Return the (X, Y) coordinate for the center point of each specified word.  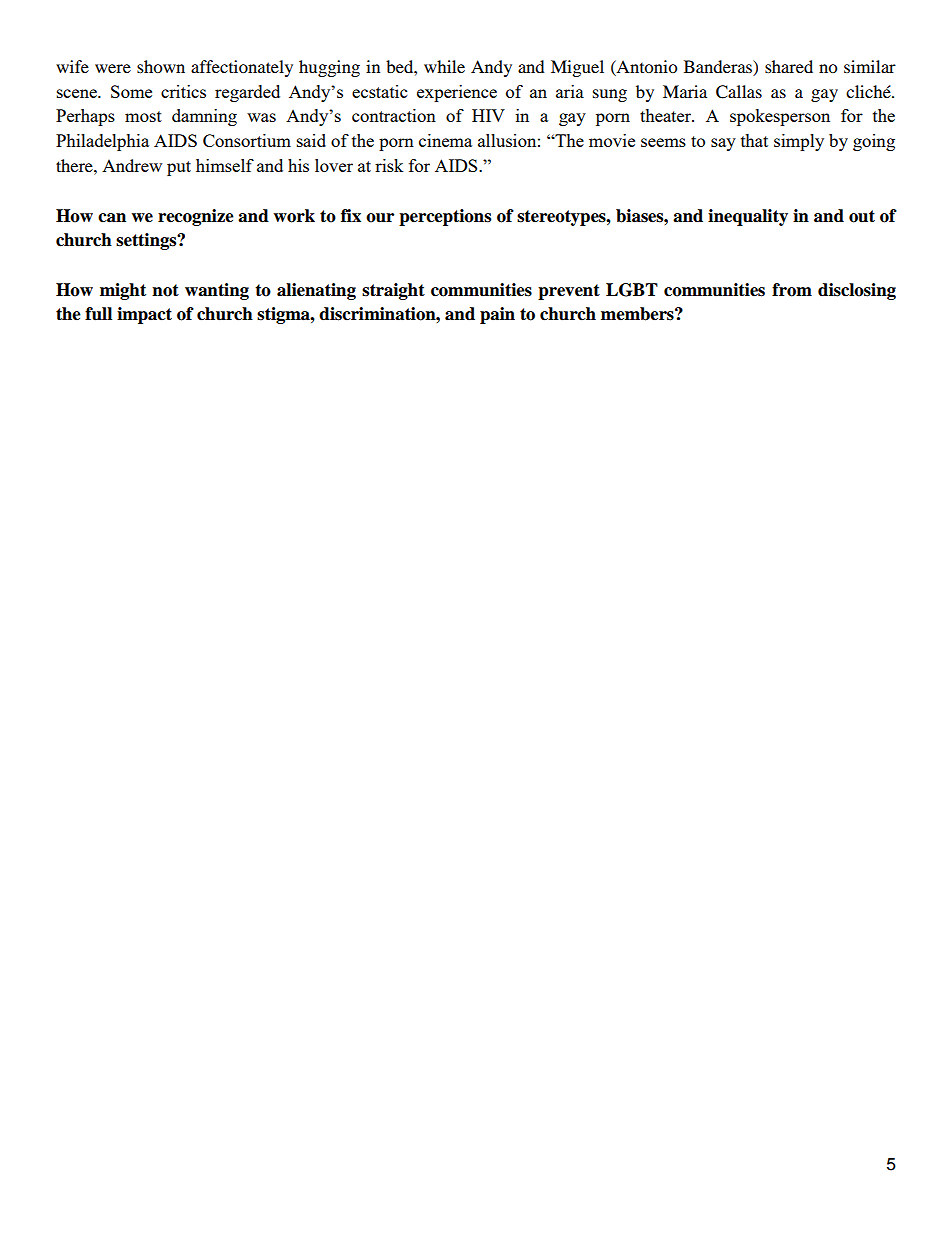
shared (789, 66)
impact (144, 315)
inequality (748, 217)
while (444, 66)
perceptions (445, 217)
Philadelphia (102, 142)
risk (389, 165)
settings (147, 241)
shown (161, 66)
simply (799, 142)
